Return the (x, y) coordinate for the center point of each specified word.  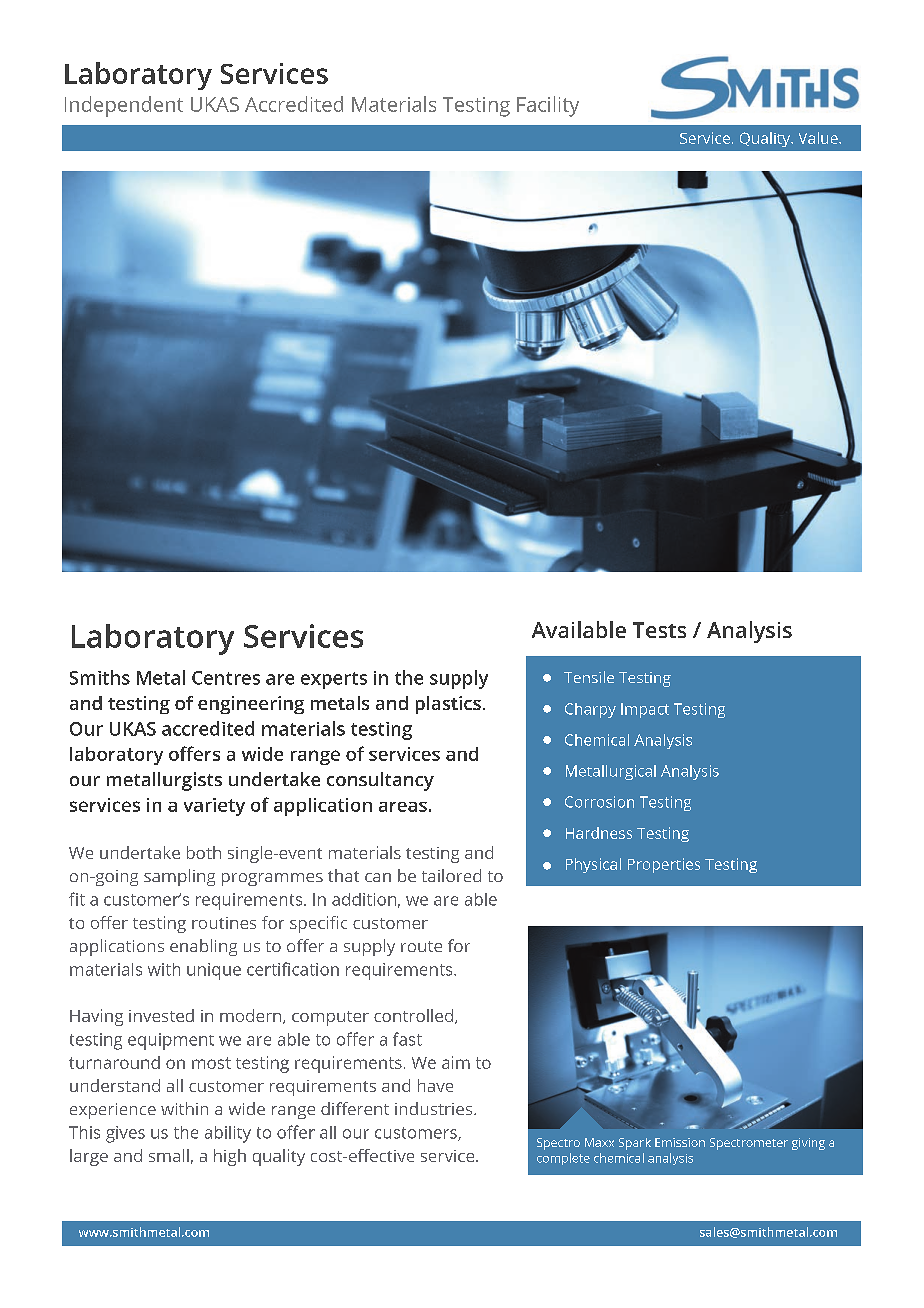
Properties (664, 865)
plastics (448, 705)
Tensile (589, 677)
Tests (659, 630)
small (169, 1155)
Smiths (100, 677)
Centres (226, 678)
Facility (548, 106)
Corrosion (599, 802)
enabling (203, 947)
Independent (124, 106)
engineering (251, 705)
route (421, 946)
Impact (645, 710)
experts (334, 680)
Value (819, 138)
